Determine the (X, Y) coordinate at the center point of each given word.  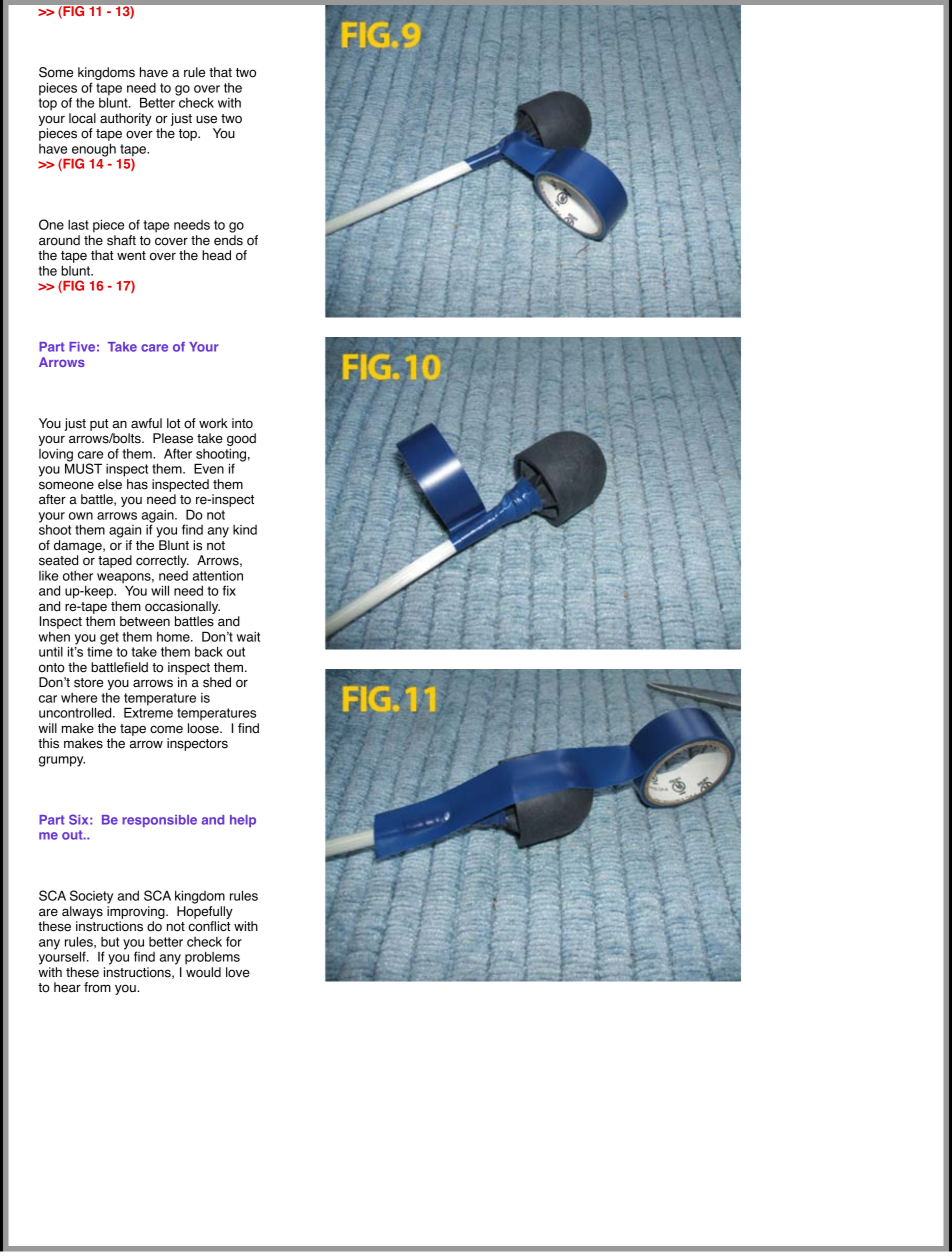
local (82, 118)
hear (67, 987)
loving (56, 456)
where (79, 698)
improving (137, 914)
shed (217, 682)
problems (212, 958)
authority (126, 119)
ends (228, 240)
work (213, 423)
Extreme (148, 712)
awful (146, 423)
